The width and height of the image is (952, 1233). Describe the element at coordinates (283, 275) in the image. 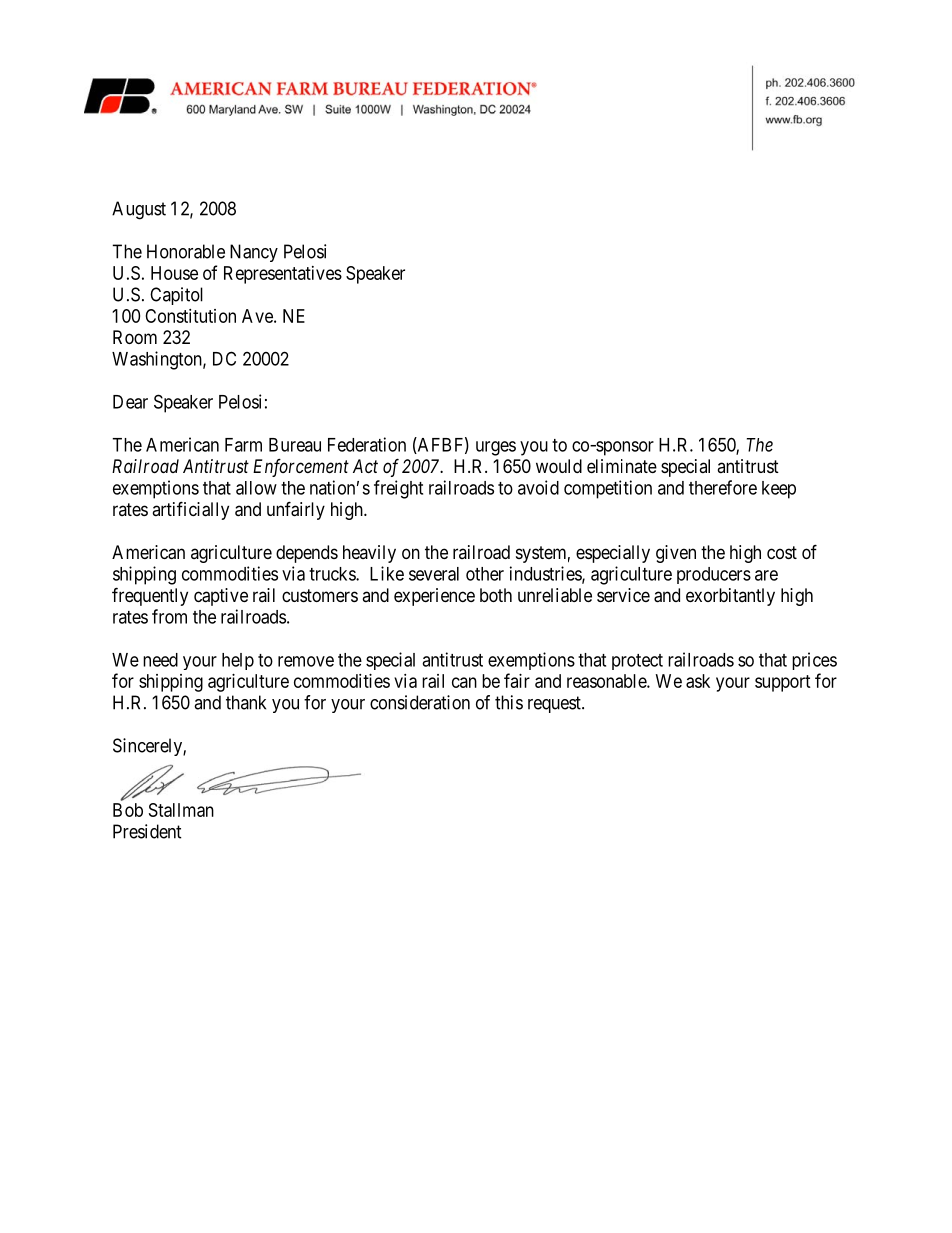

I see `Representatives` at that location.
